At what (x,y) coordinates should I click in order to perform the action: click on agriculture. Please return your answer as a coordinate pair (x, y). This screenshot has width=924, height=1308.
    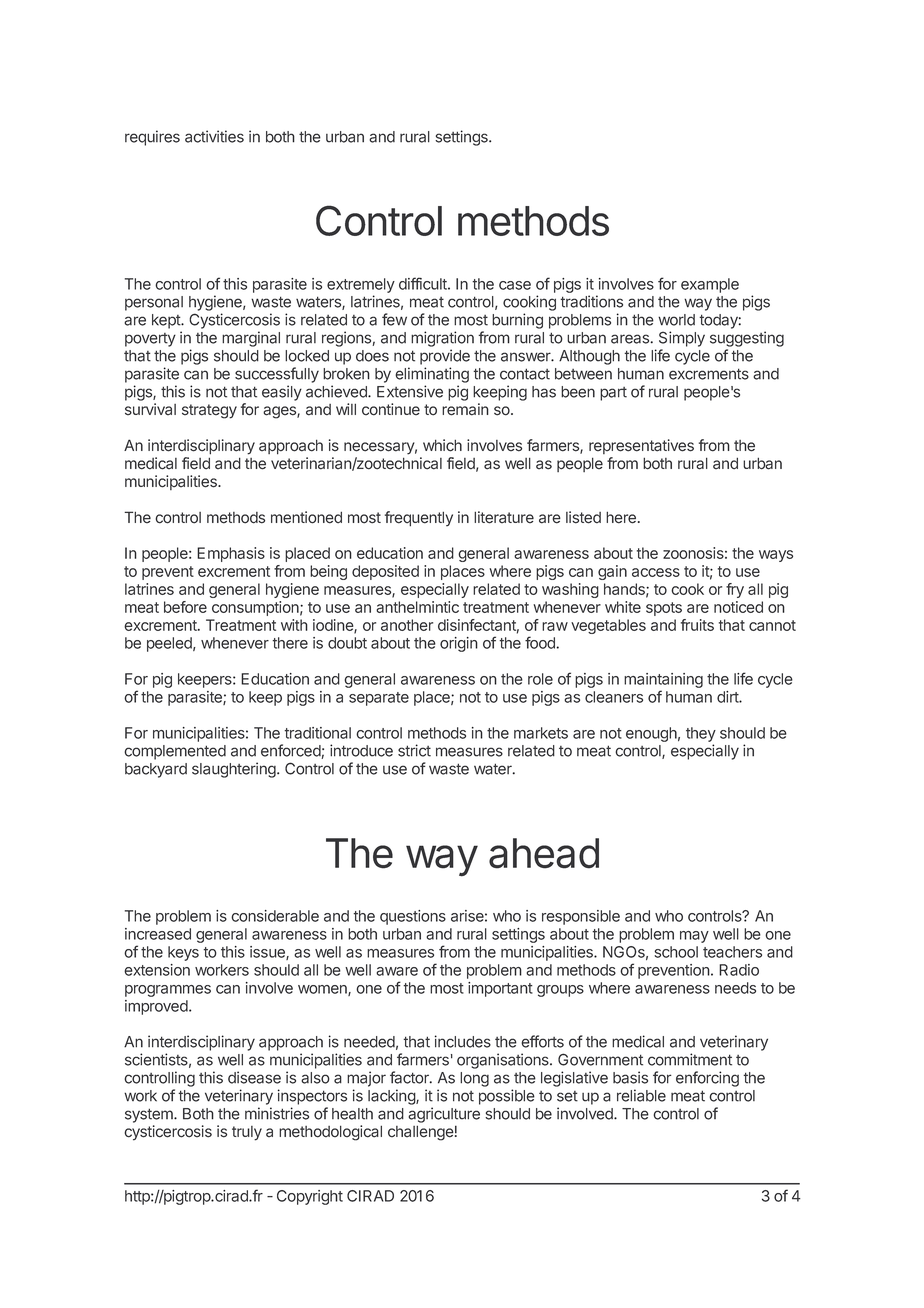
    Looking at the image, I should click on (444, 1115).
